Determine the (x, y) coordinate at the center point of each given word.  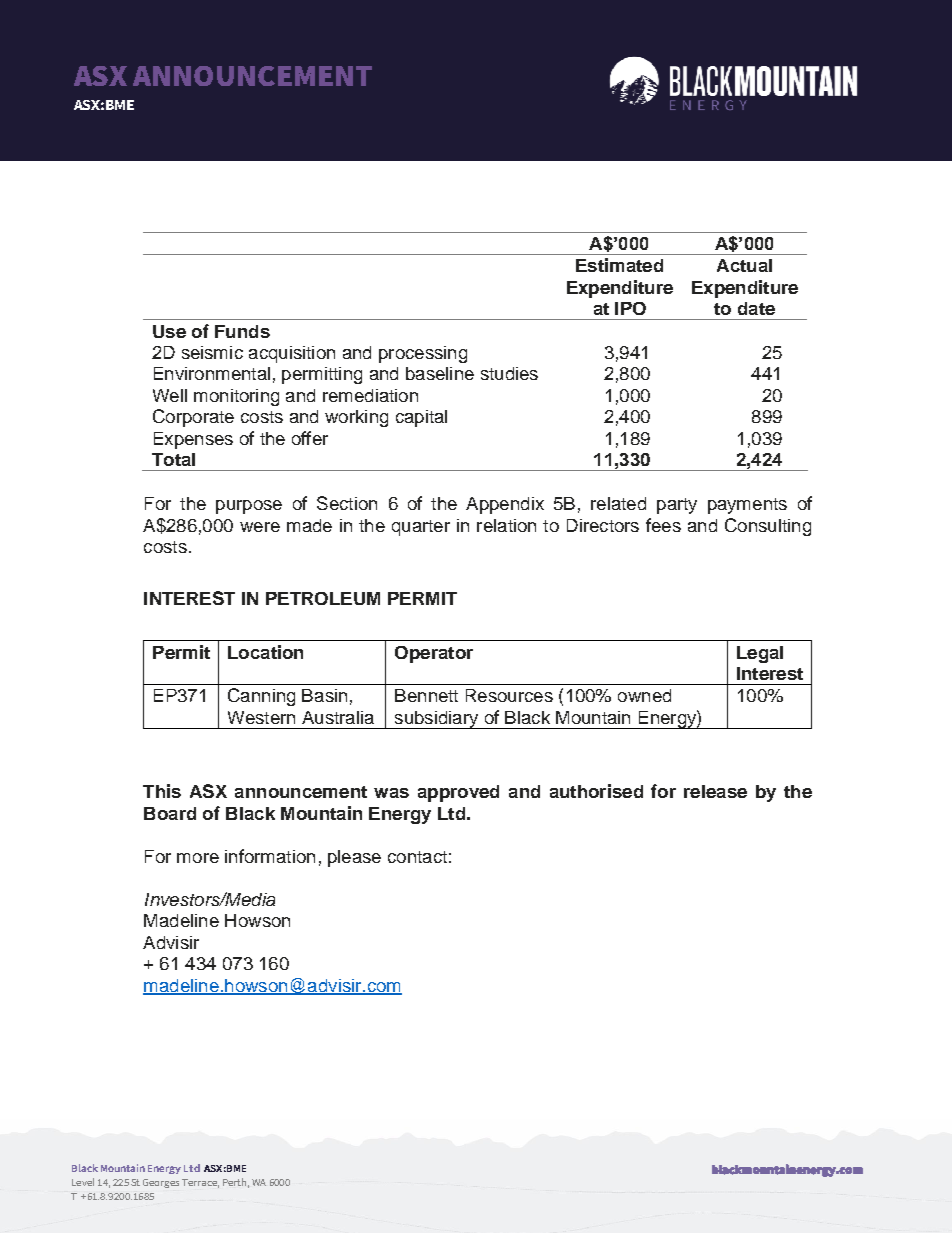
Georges (161, 1183)
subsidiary (436, 720)
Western (261, 717)
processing (423, 354)
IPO (630, 308)
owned (644, 695)
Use (169, 331)
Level (83, 1182)
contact (417, 857)
